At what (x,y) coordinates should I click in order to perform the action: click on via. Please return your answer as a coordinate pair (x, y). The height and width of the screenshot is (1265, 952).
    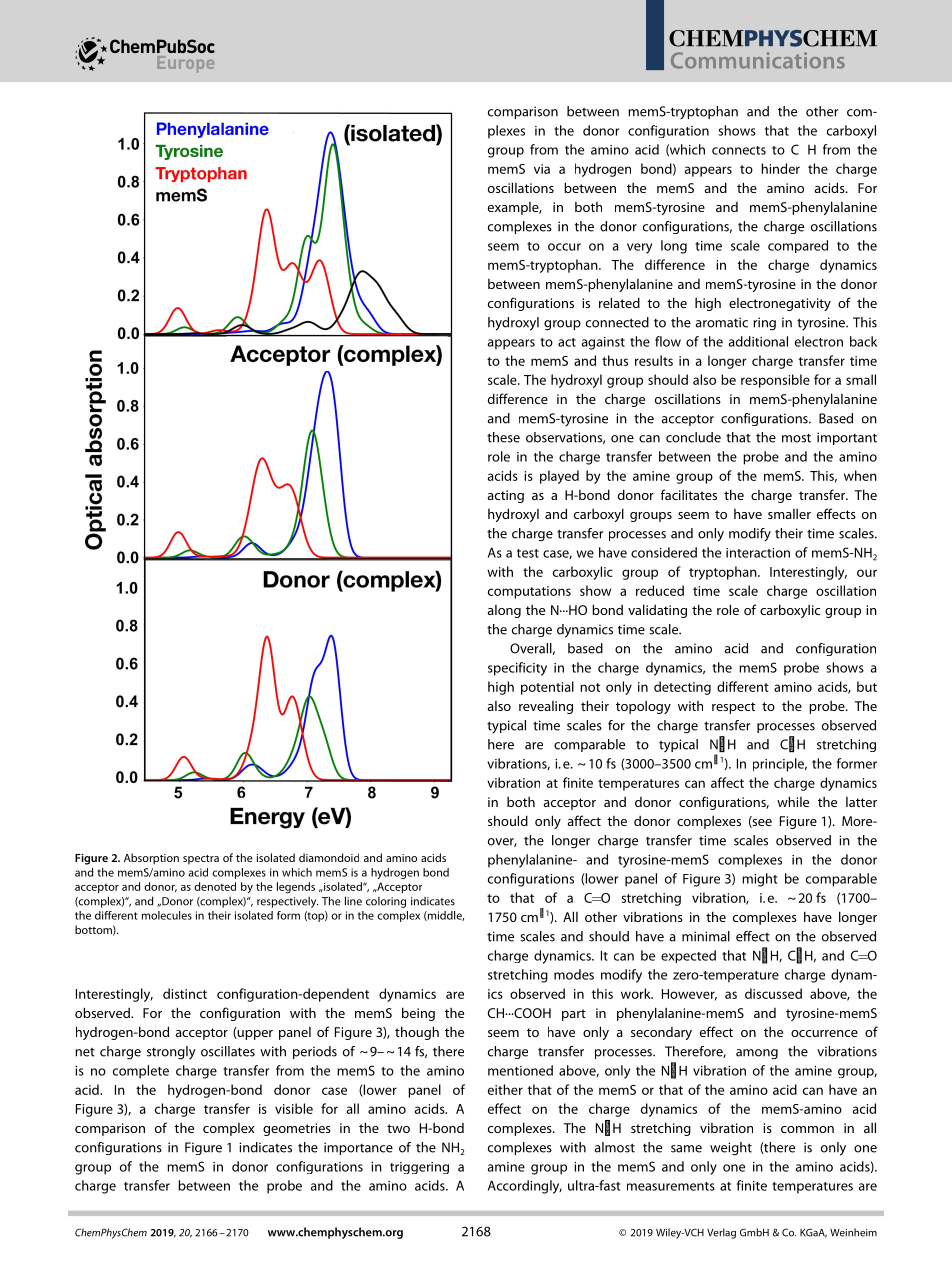
    Looking at the image, I should click on (542, 169).
